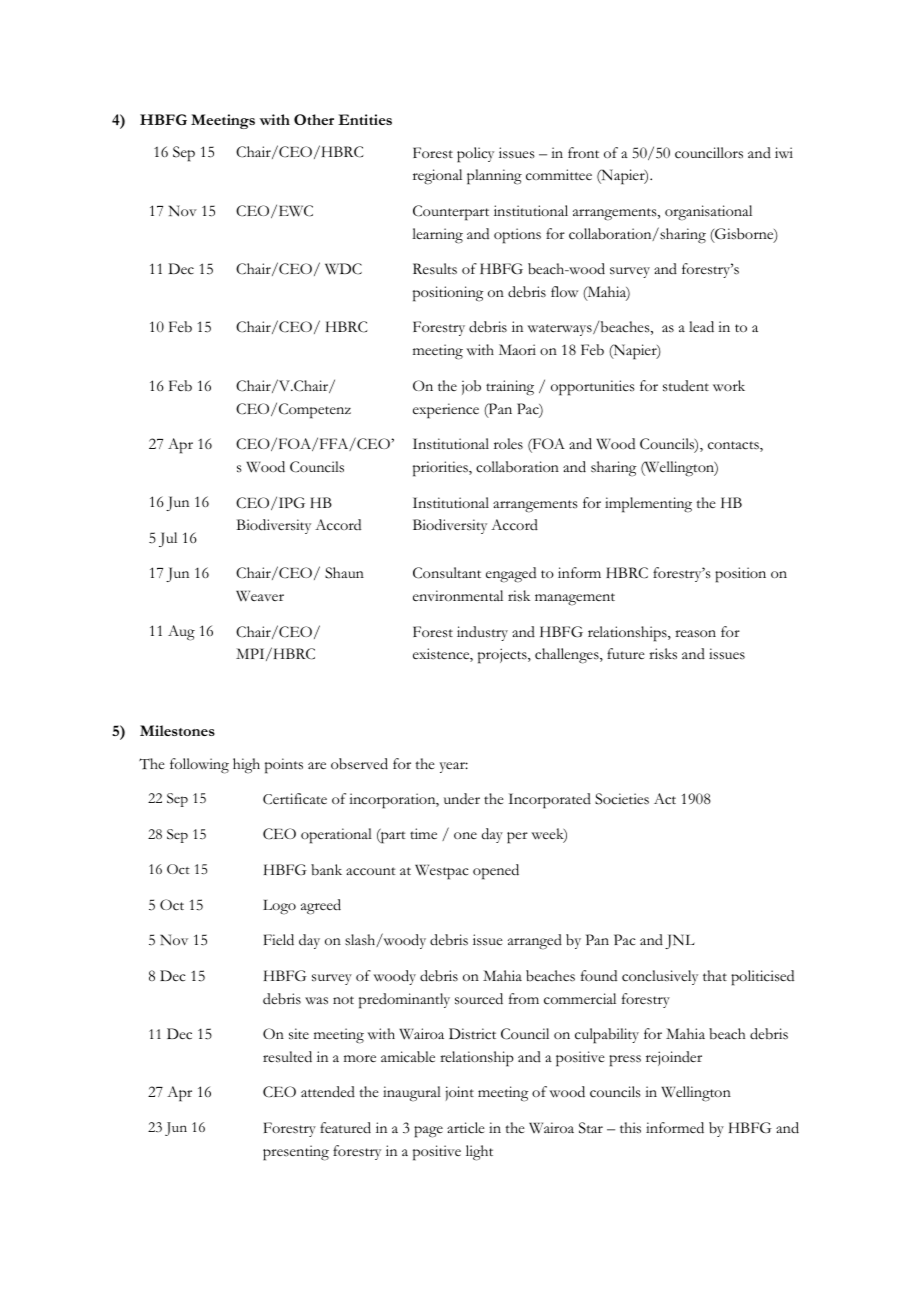 This image has height=1308, width=924. I want to click on presenting, so click(296, 1153).
